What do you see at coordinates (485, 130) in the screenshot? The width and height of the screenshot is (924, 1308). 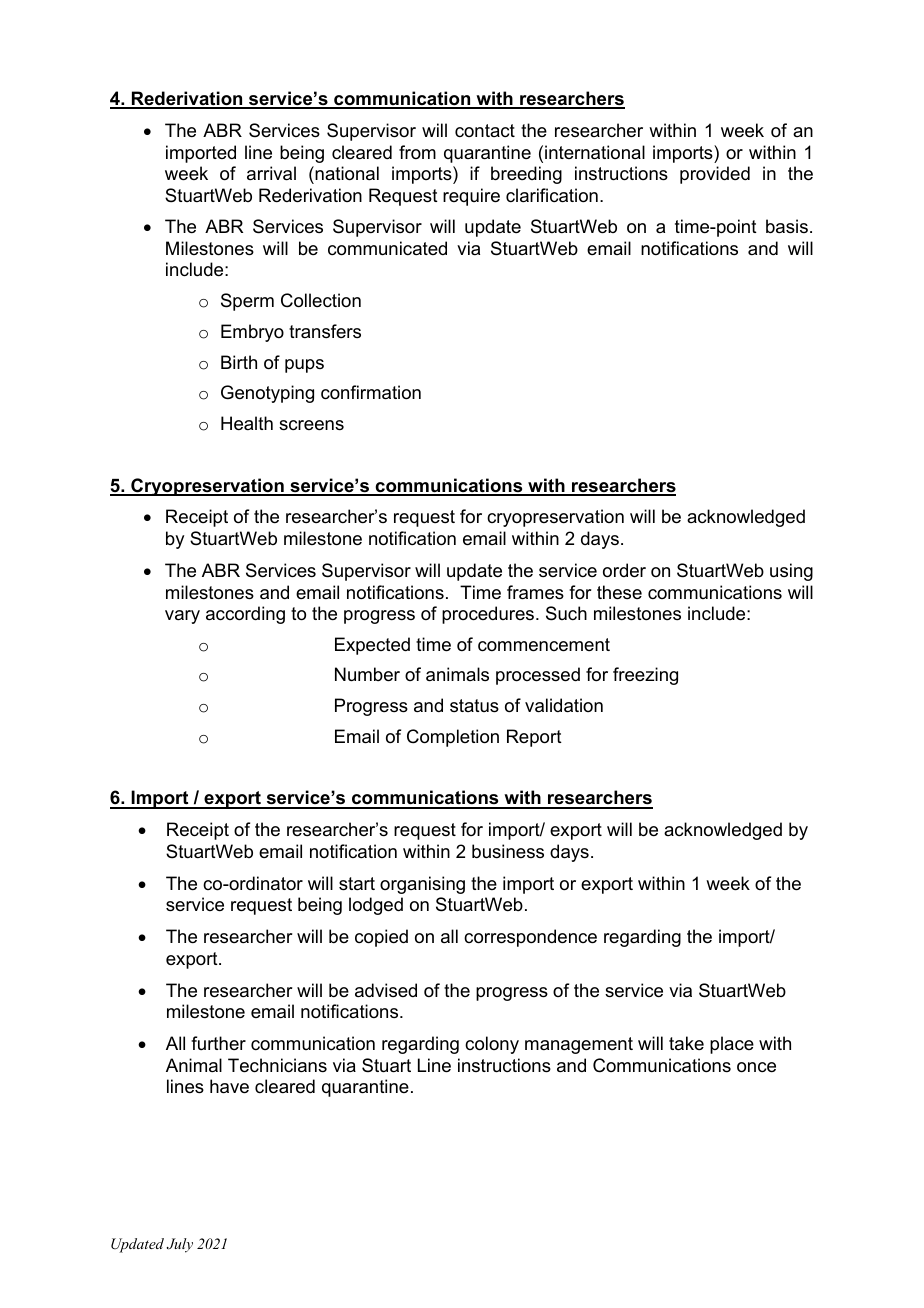 I see `contact` at bounding box center [485, 130].
